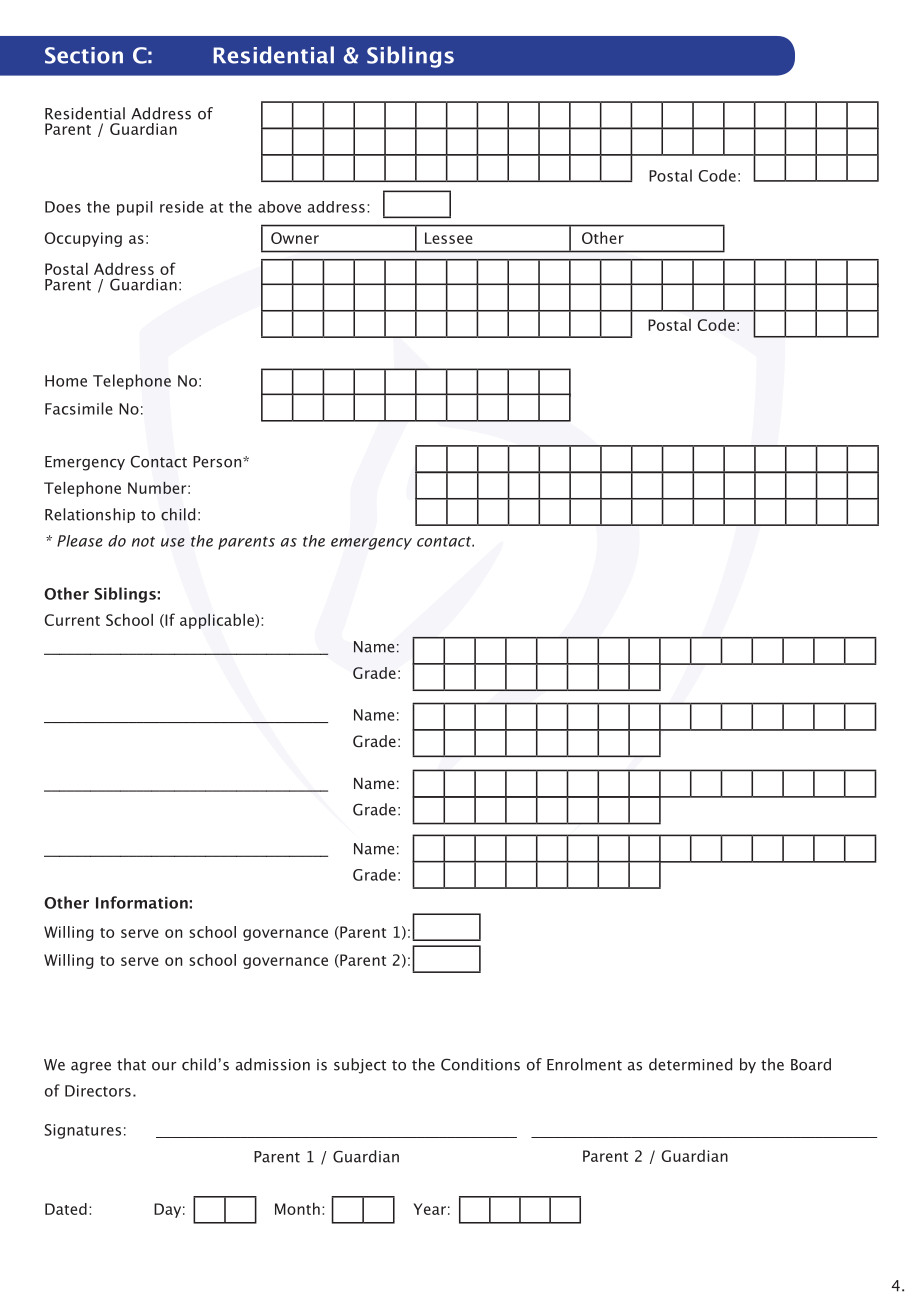  What do you see at coordinates (72, 620) in the screenshot?
I see `Current` at bounding box center [72, 620].
